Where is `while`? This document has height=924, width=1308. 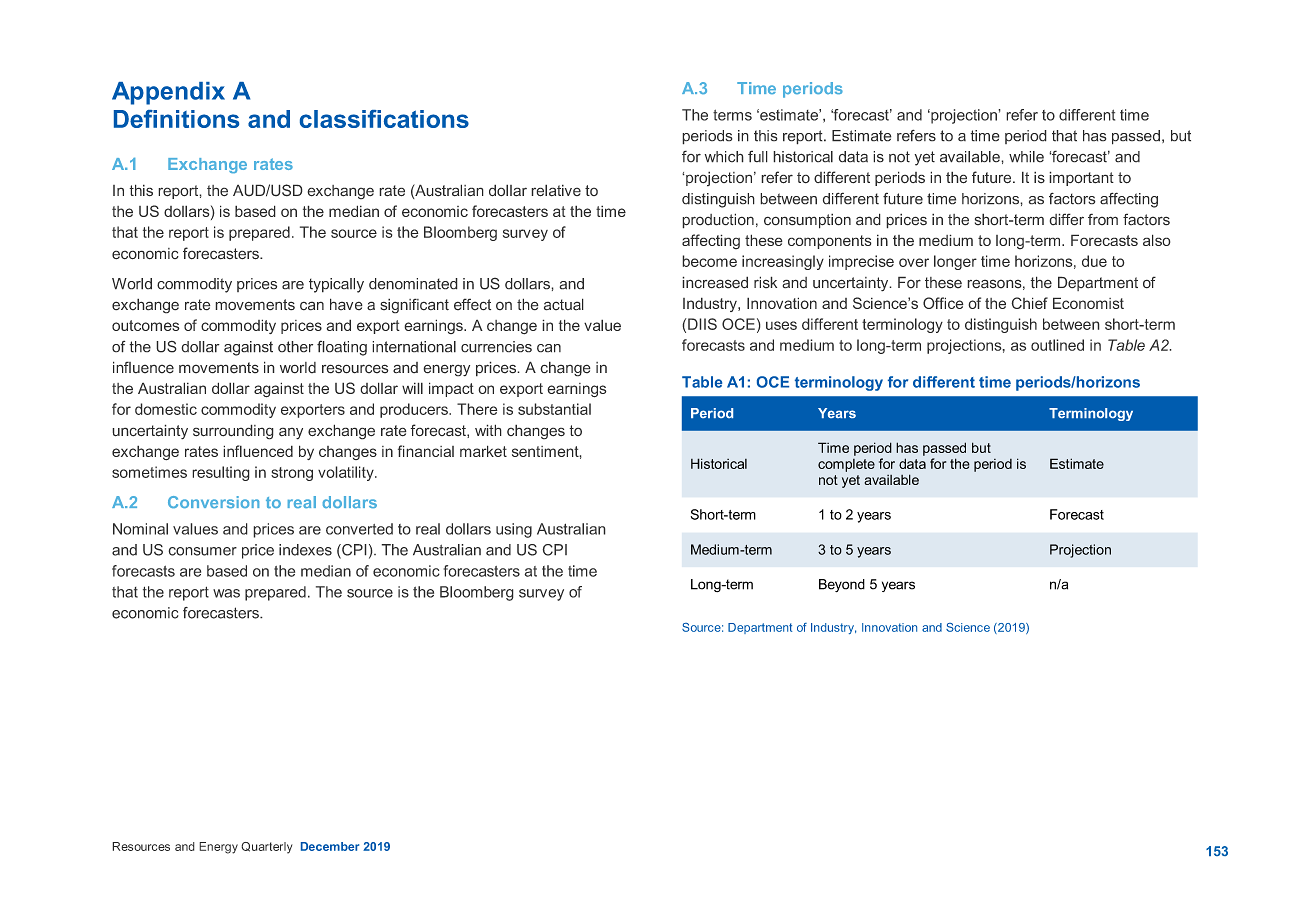 while is located at coordinates (1026, 157).
